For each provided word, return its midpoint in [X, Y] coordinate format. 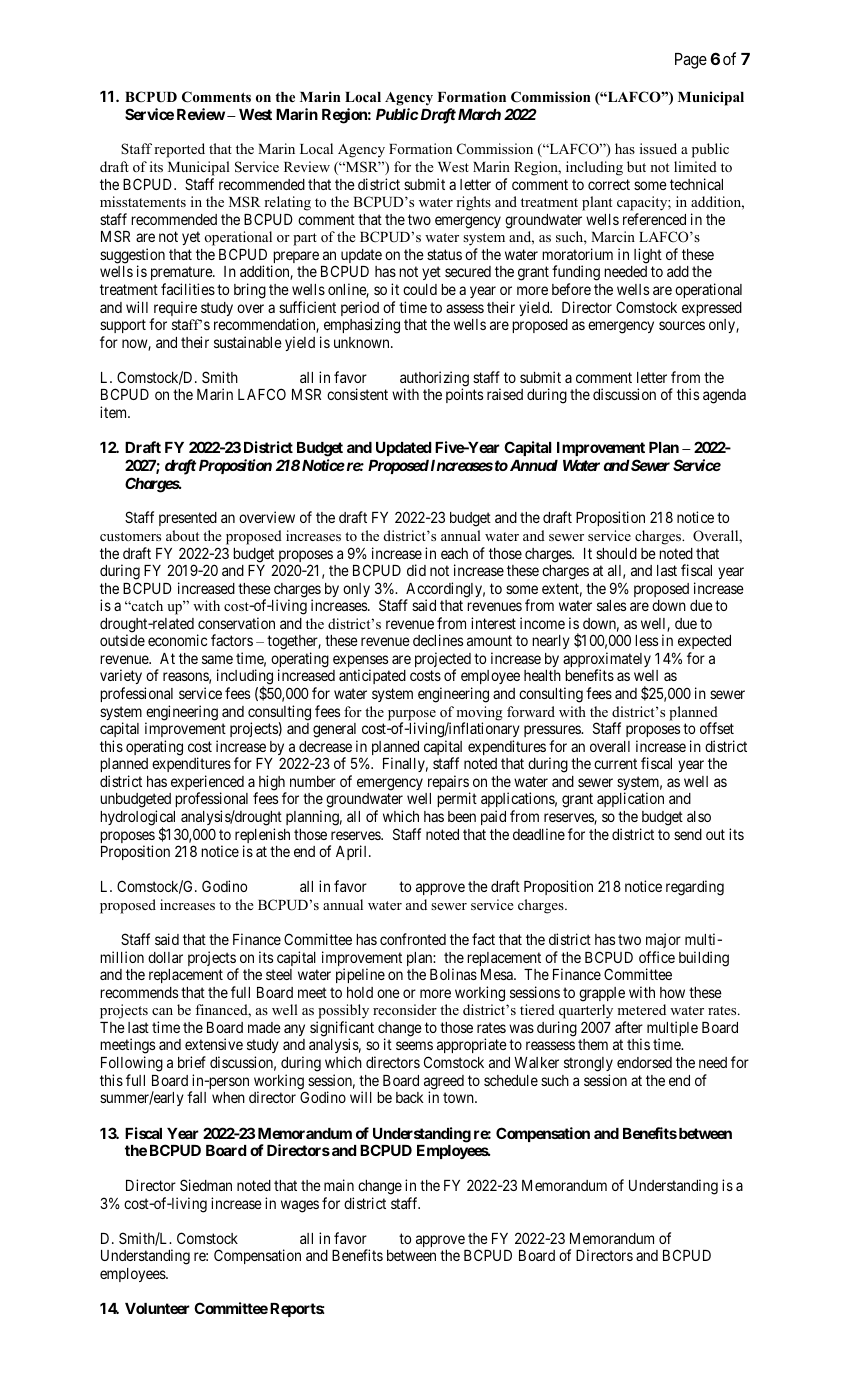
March [478, 114]
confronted [413, 939]
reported [179, 150]
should [616, 553]
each [454, 553]
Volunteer [157, 1308]
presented [188, 519]
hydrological [137, 819]
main [339, 1185]
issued [658, 148]
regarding [695, 888]
